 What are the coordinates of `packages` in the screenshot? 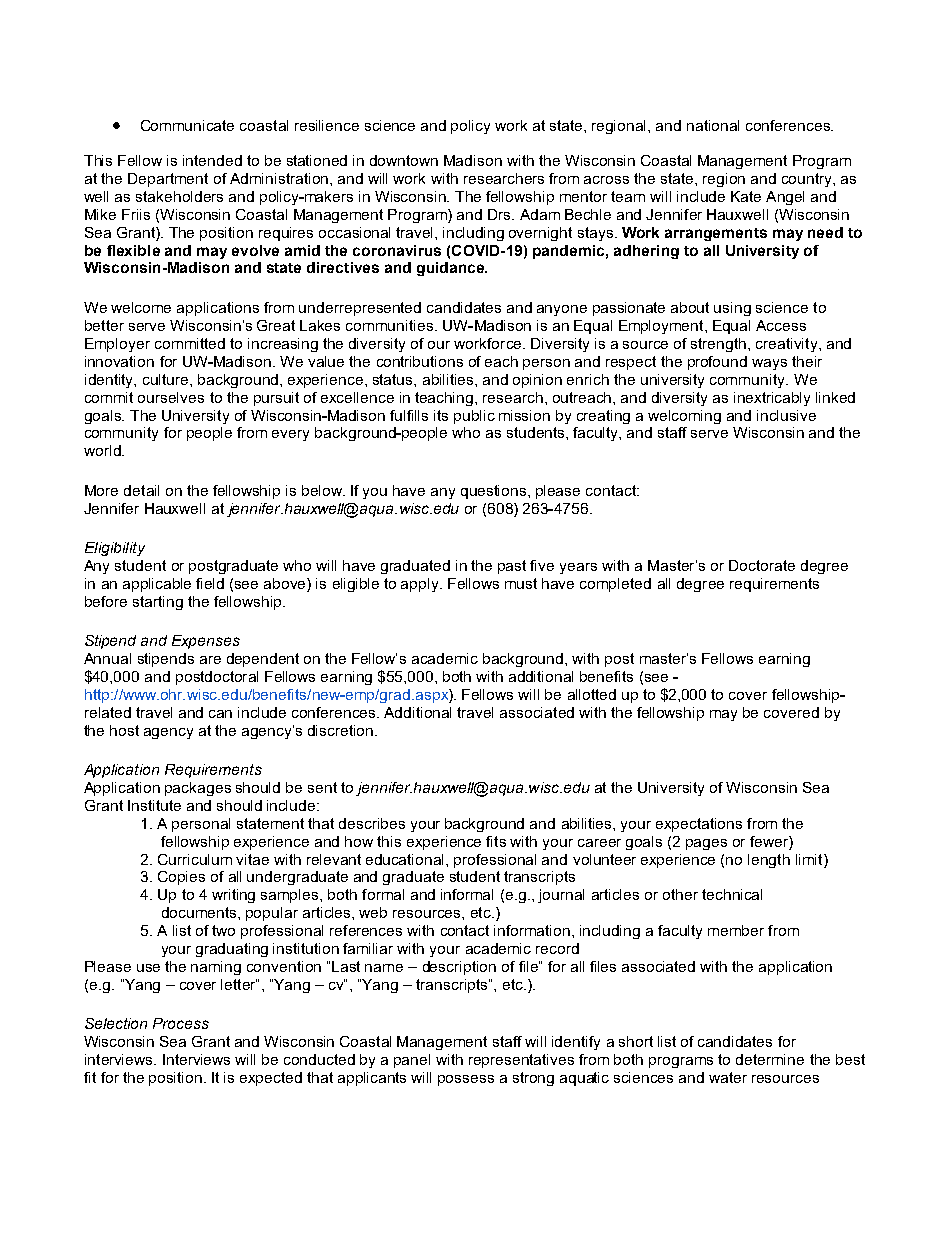 It's located at (198, 789).
